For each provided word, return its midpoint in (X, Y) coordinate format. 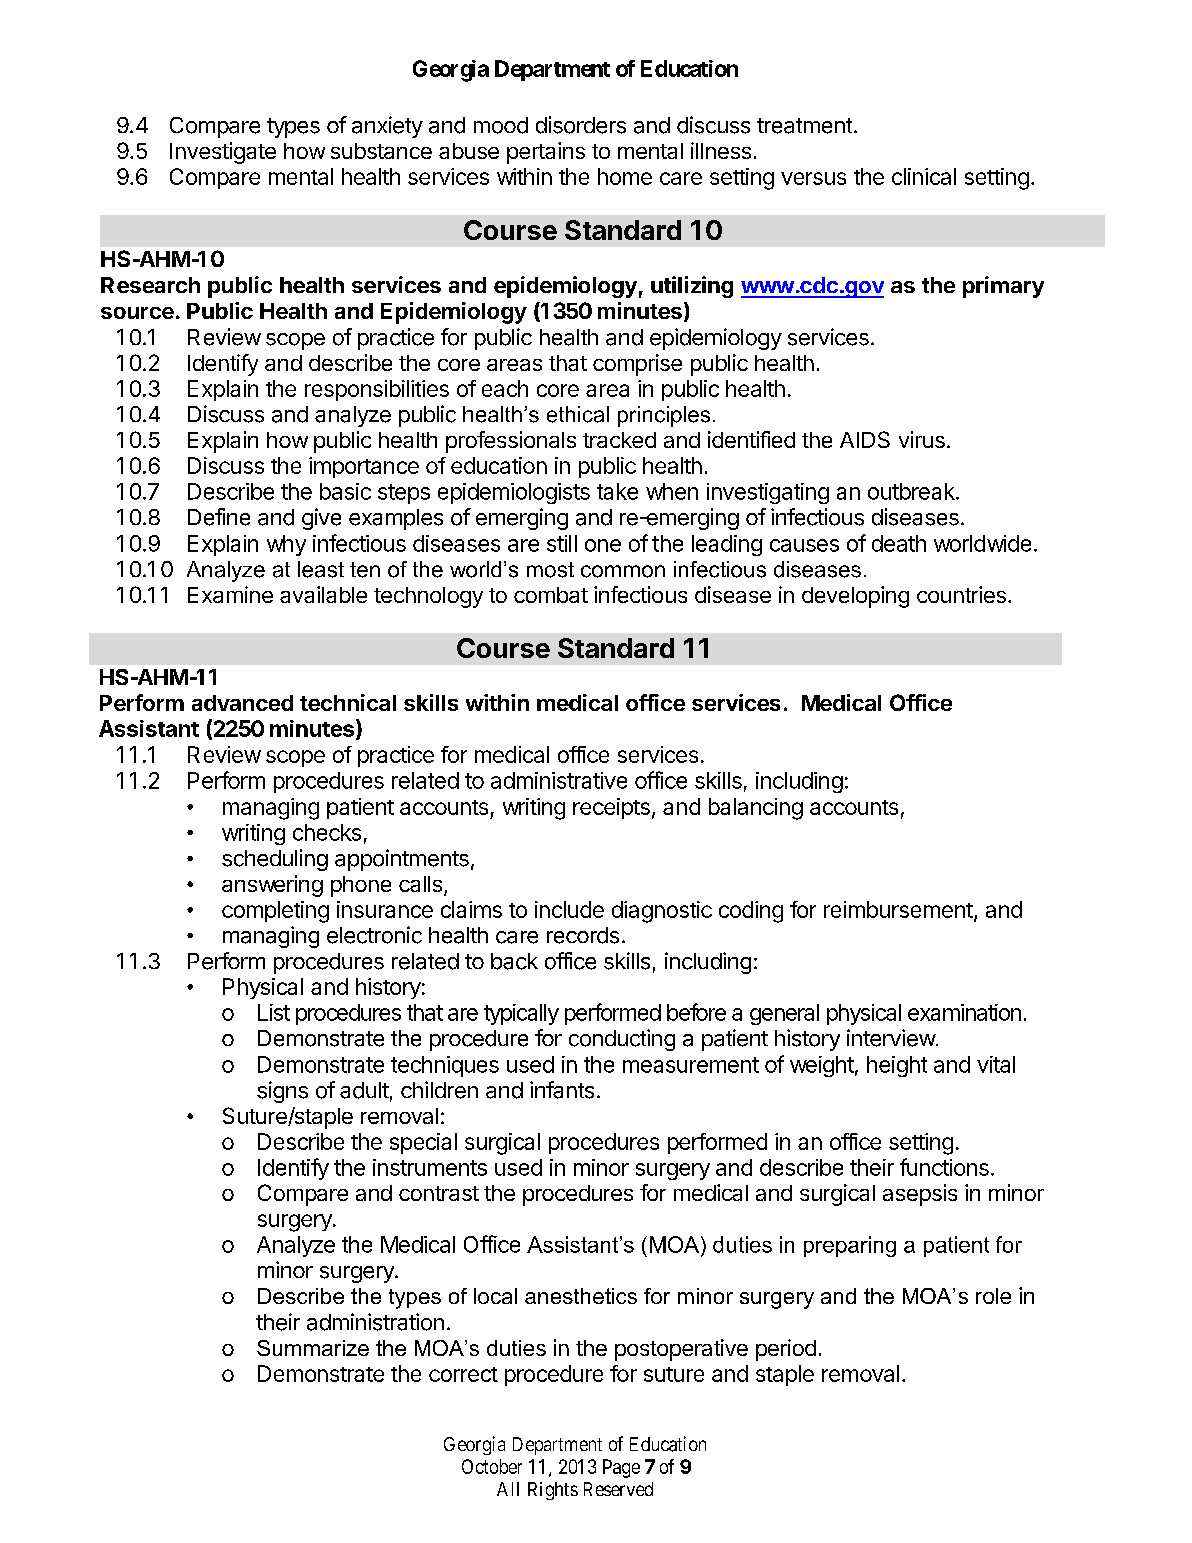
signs (282, 1092)
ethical (578, 414)
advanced (242, 703)
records (583, 935)
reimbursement (898, 909)
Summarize (313, 1348)
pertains (546, 153)
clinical (924, 176)
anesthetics (581, 1296)
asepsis (920, 1195)
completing (275, 912)
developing (855, 597)
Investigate (223, 153)
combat (551, 595)
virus (922, 439)
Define (219, 517)
